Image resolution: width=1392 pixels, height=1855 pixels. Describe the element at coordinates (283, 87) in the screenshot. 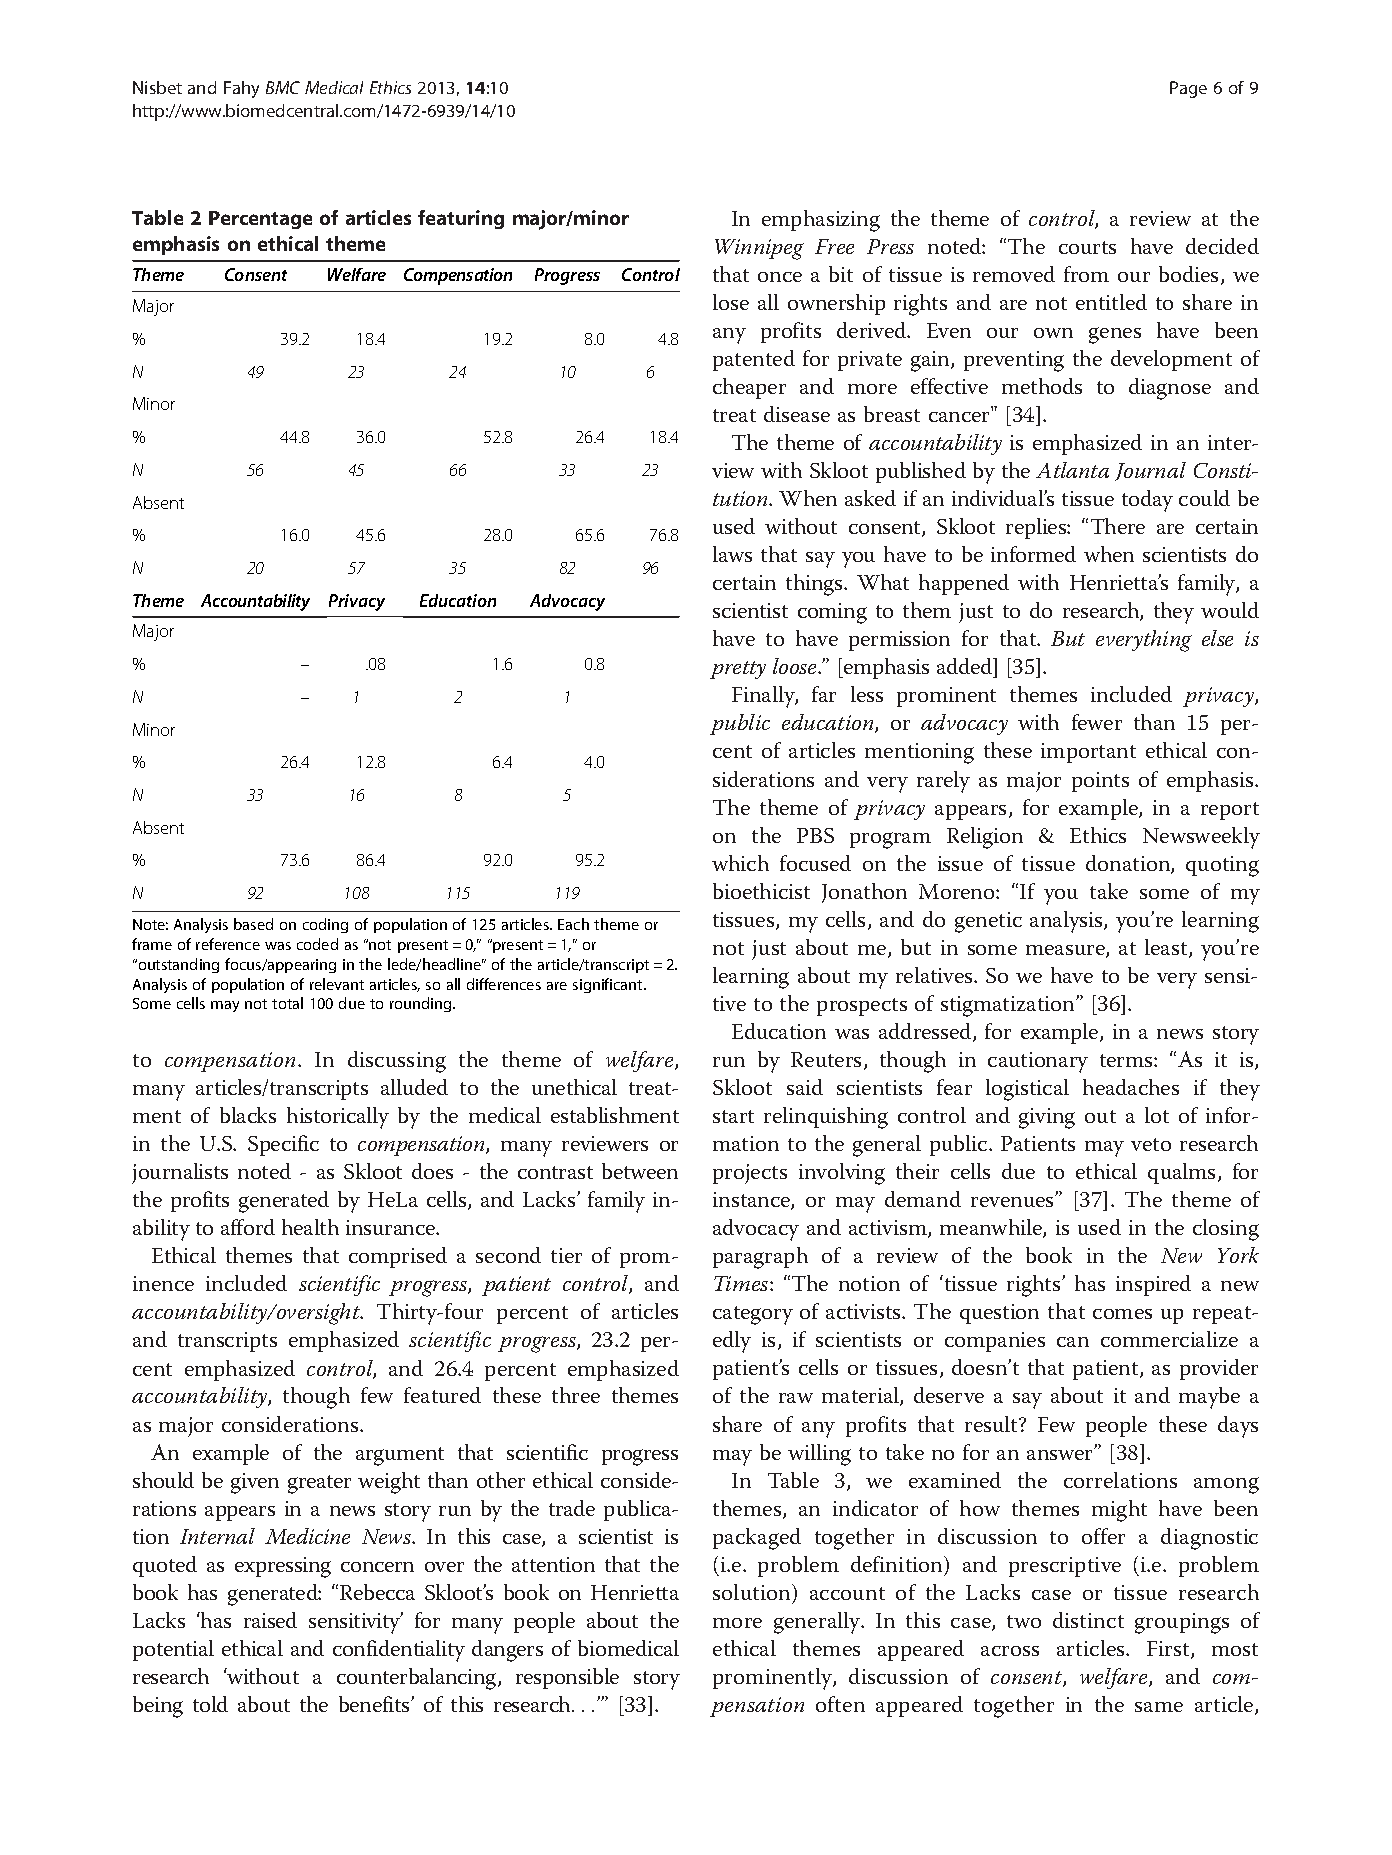

I see `BMC` at that location.
